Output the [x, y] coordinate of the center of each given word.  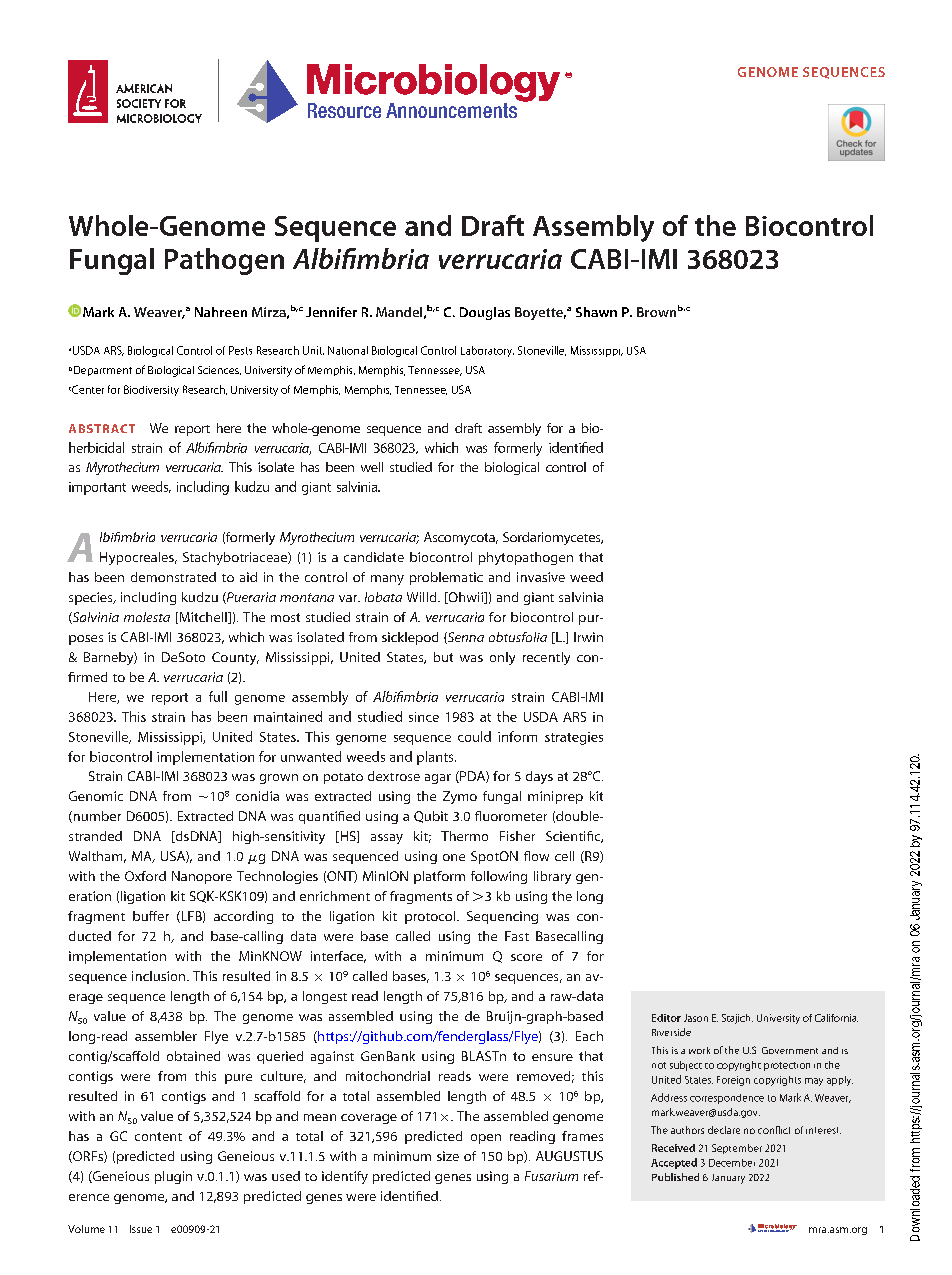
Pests [240, 350]
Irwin [588, 637]
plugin [173, 1177]
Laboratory [487, 351]
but [443, 657]
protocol [431, 917]
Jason [696, 1018]
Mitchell [203, 618]
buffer [151, 916]
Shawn [596, 312]
